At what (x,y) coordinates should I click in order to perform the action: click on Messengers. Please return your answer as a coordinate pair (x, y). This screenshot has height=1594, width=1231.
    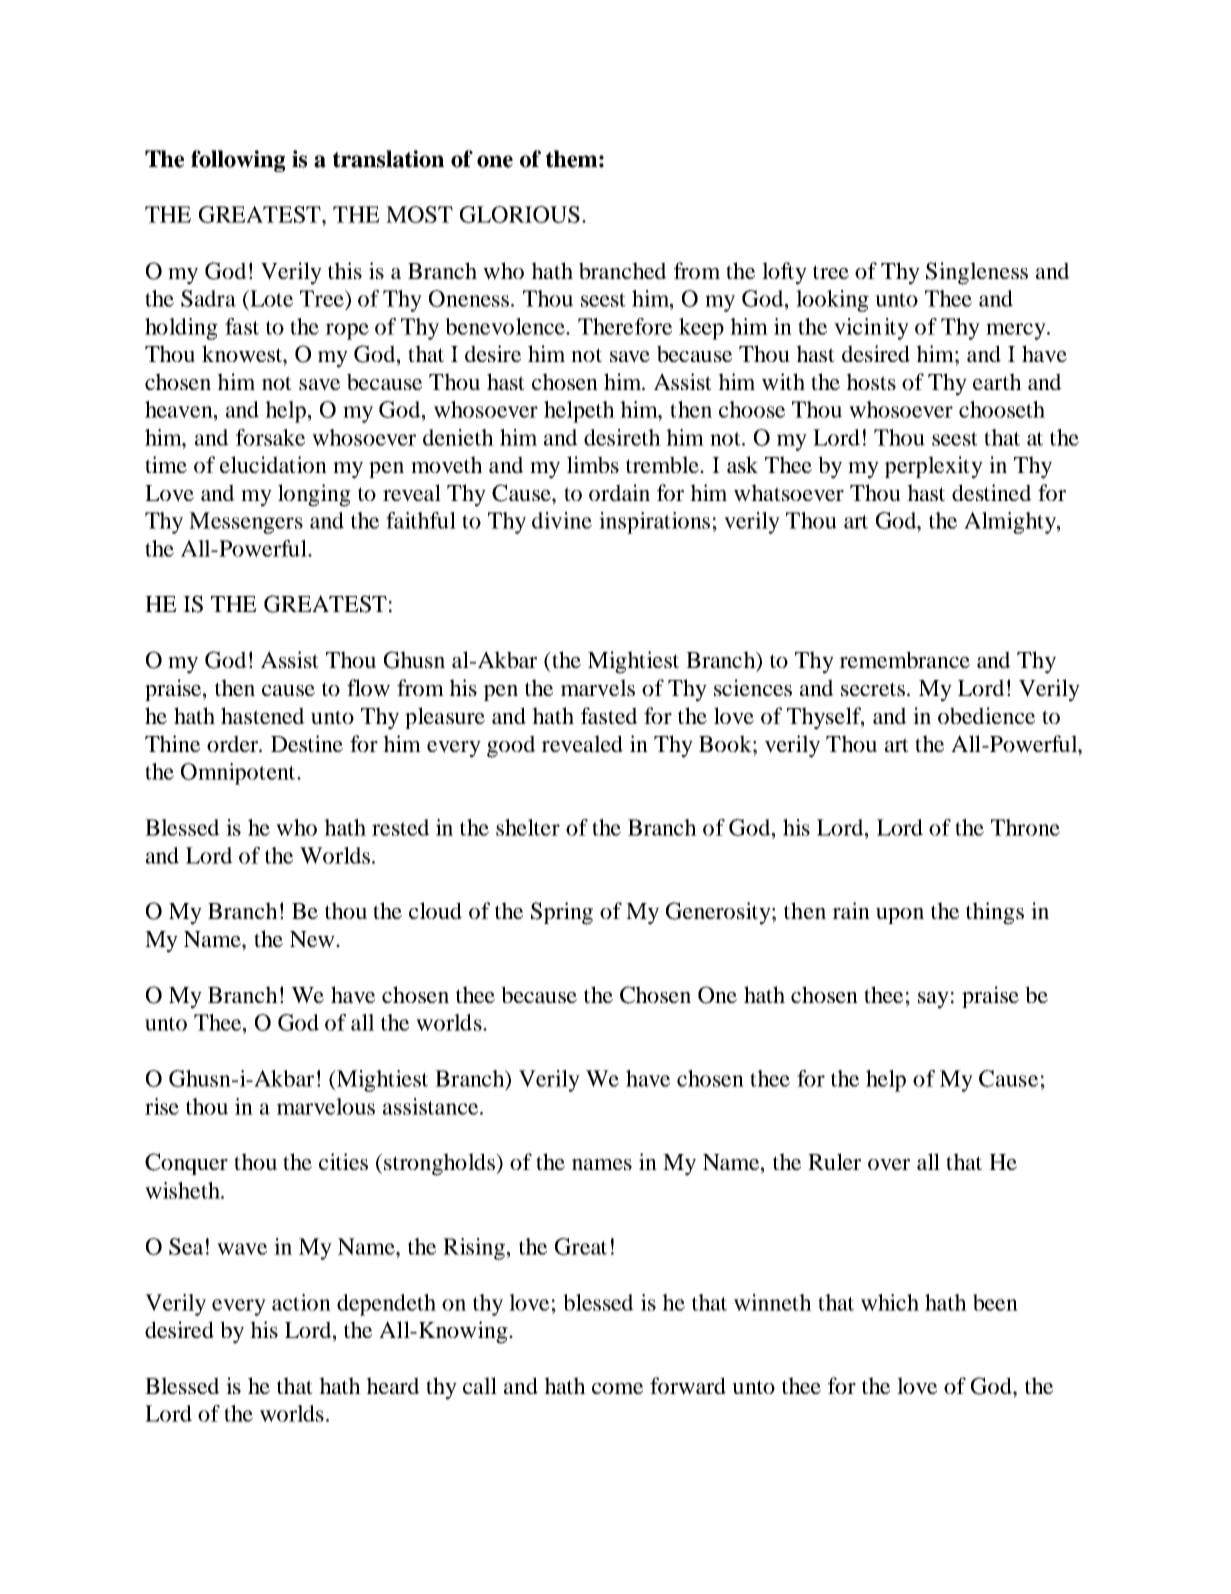
    Looking at the image, I should click on (246, 523).
